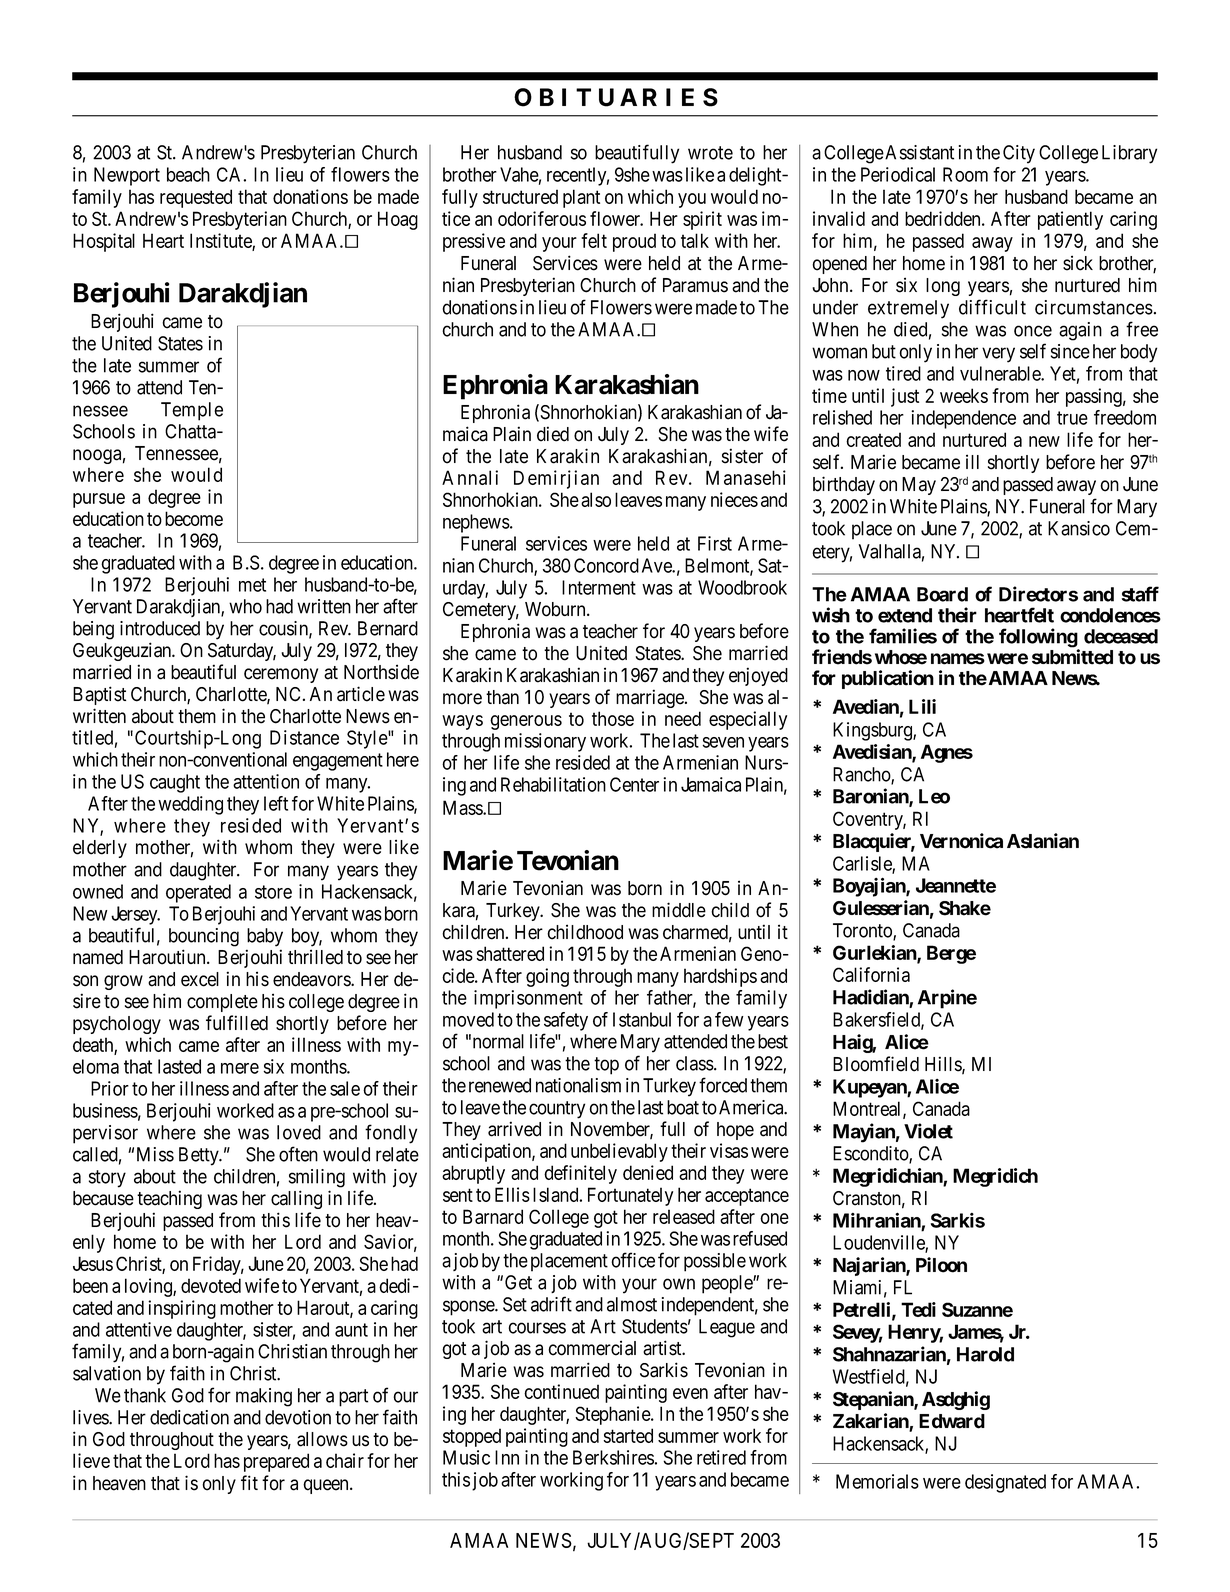 The image size is (1230, 1592). What do you see at coordinates (196, 198) in the screenshot?
I see `requested` at bounding box center [196, 198].
